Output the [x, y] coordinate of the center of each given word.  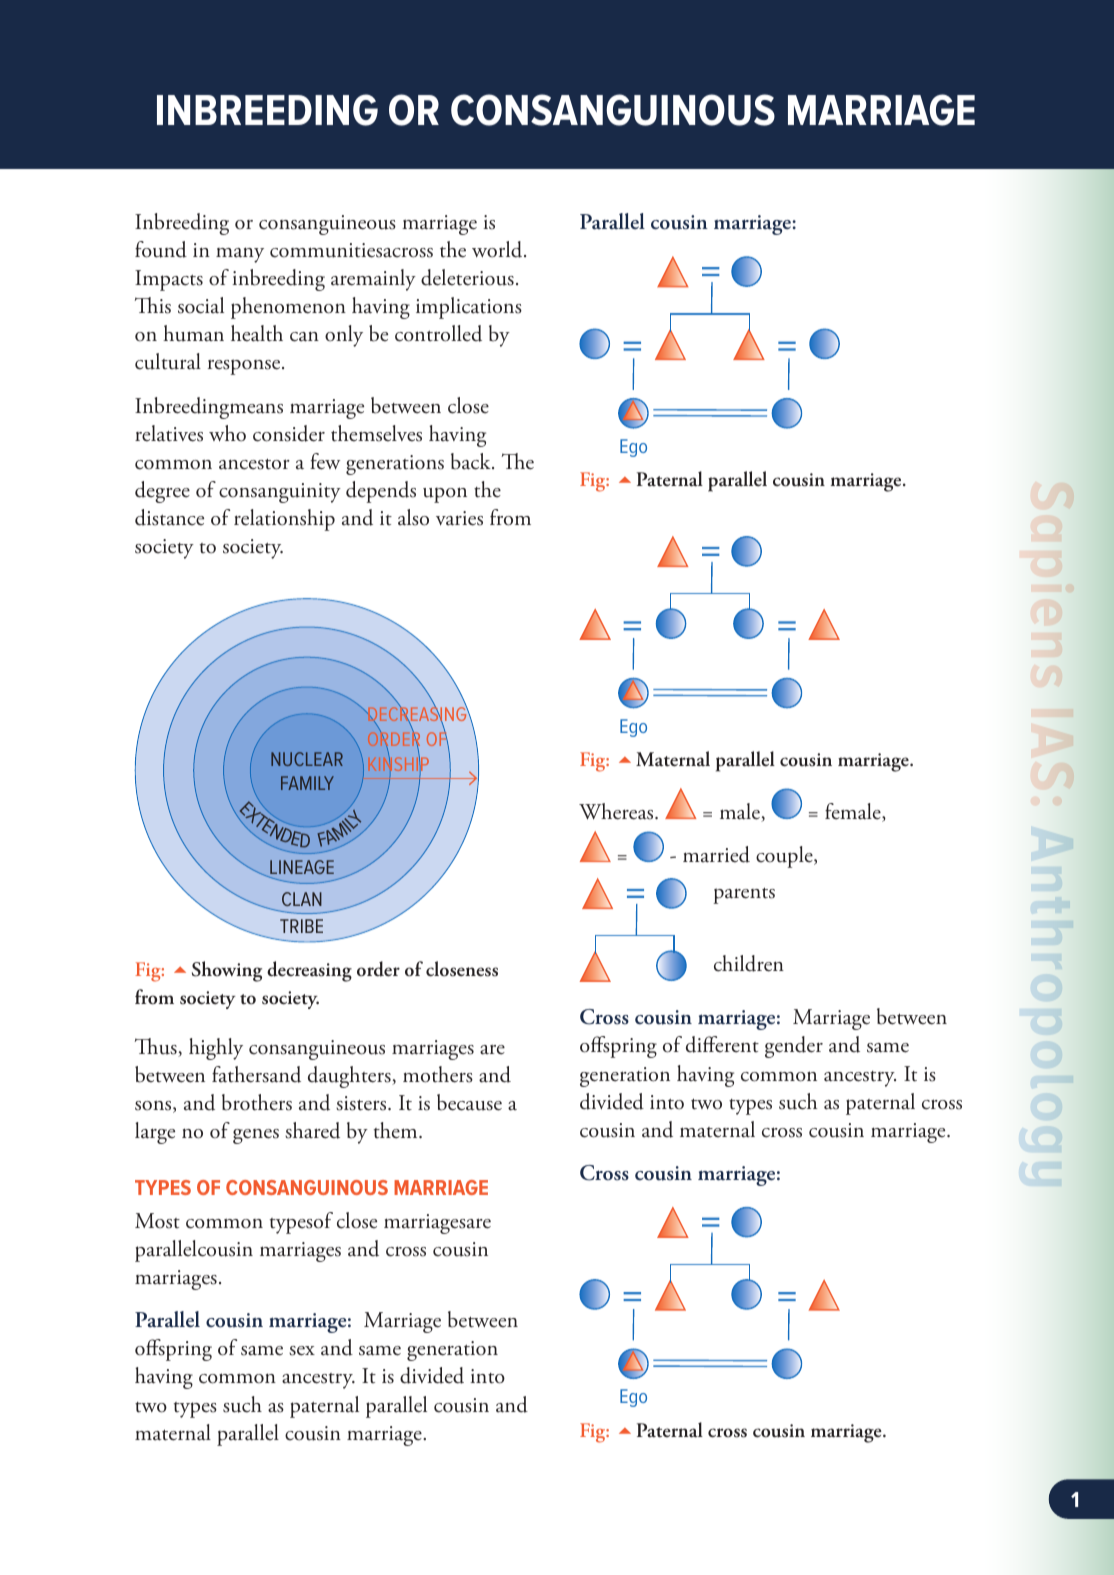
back [472, 461]
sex [302, 1351]
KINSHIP [398, 764]
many [240, 255]
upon [445, 495]
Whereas [617, 811]
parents [744, 896]
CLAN [302, 899]
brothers [257, 1102]
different [722, 1044]
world [498, 249]
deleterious [467, 277]
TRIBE [301, 926]
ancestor [254, 464]
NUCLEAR [307, 759]
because [469, 1102]
